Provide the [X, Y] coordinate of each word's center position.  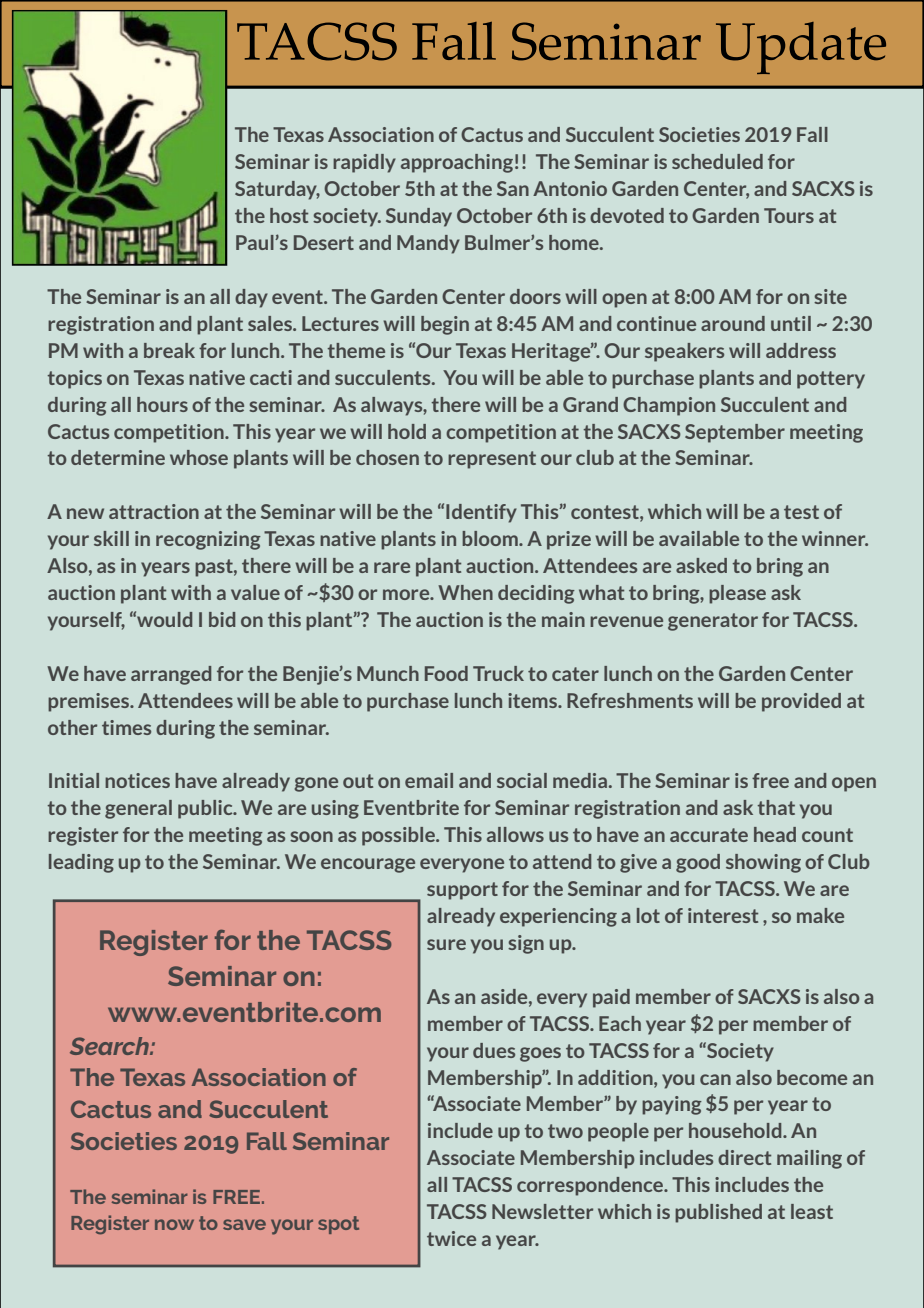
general [138, 809]
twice [451, 1238]
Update [801, 48]
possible [399, 836]
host [289, 215]
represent [492, 460]
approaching [457, 163]
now [174, 1224]
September [735, 433]
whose [199, 457]
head [775, 834]
